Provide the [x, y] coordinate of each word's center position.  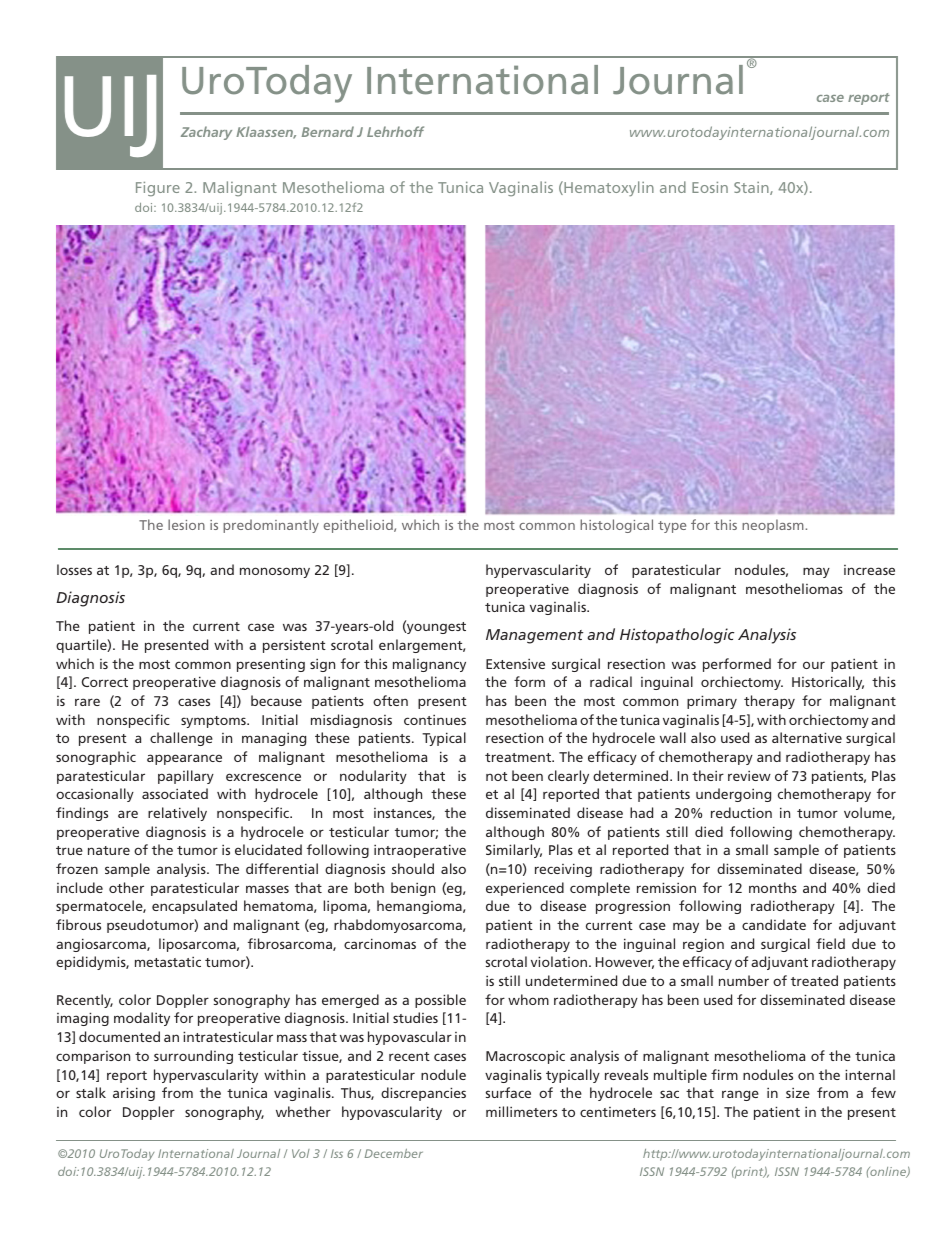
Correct [105, 682]
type [672, 527]
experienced [525, 889]
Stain [752, 188]
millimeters [521, 1111]
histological [616, 526]
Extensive [515, 663]
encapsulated [194, 907]
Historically [828, 683]
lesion [186, 524]
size [798, 1092]
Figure [158, 189]
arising [134, 1094]
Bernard [328, 131]
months [773, 887]
